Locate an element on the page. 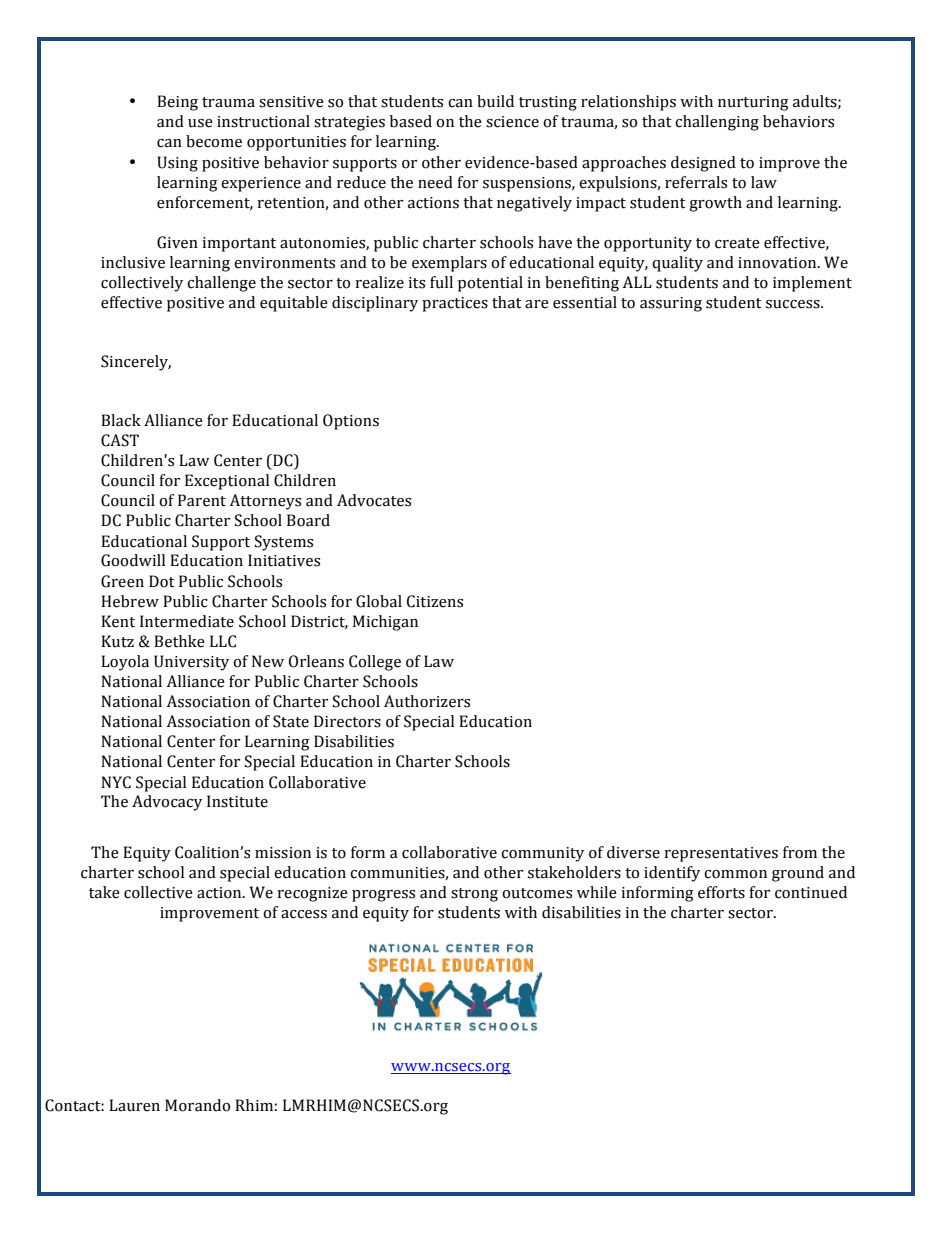 Image resolution: width=952 pixels, height=1233 pixels. science is located at coordinates (512, 122).
